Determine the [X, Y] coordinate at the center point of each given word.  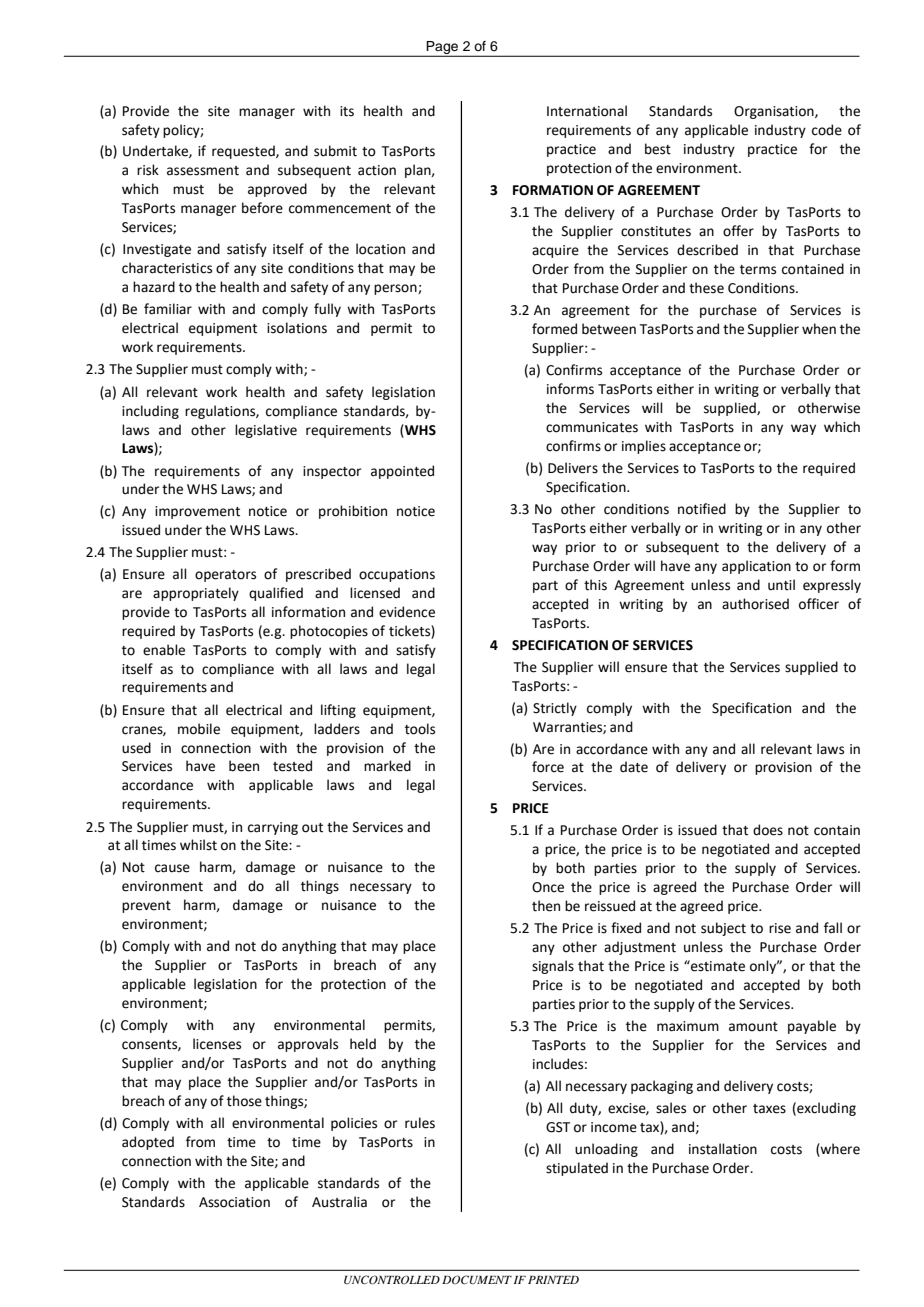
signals [553, 967]
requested [244, 152]
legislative [266, 431]
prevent [146, 907]
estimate [717, 966]
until [781, 585]
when [819, 329]
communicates [592, 427]
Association [234, 1202]
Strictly [555, 709]
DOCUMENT [477, 1280]
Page [442, 49]
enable [164, 650]
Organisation [775, 112]
